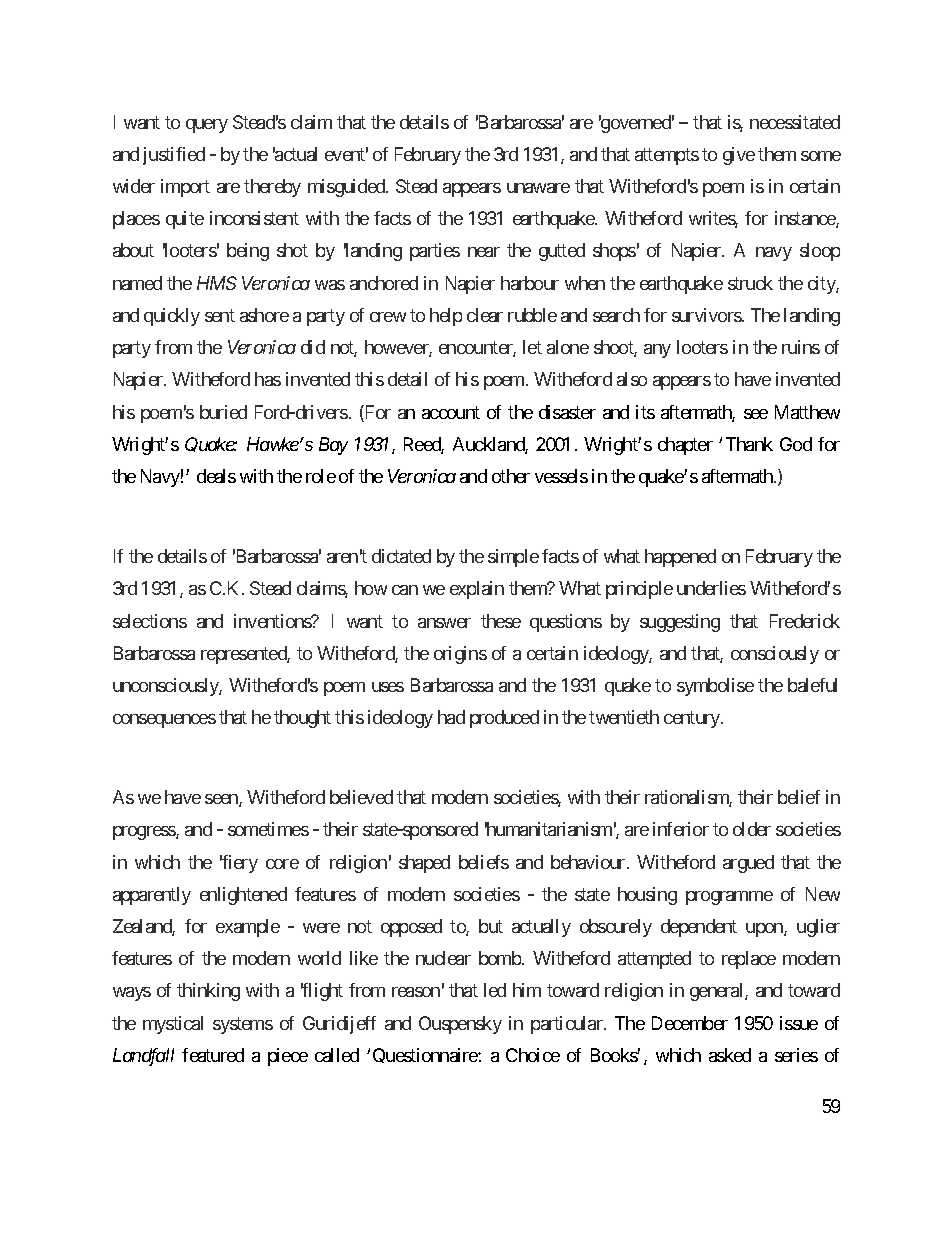 The image size is (952, 1233). What do you see at coordinates (243, 1025) in the screenshot?
I see `systems` at bounding box center [243, 1025].
